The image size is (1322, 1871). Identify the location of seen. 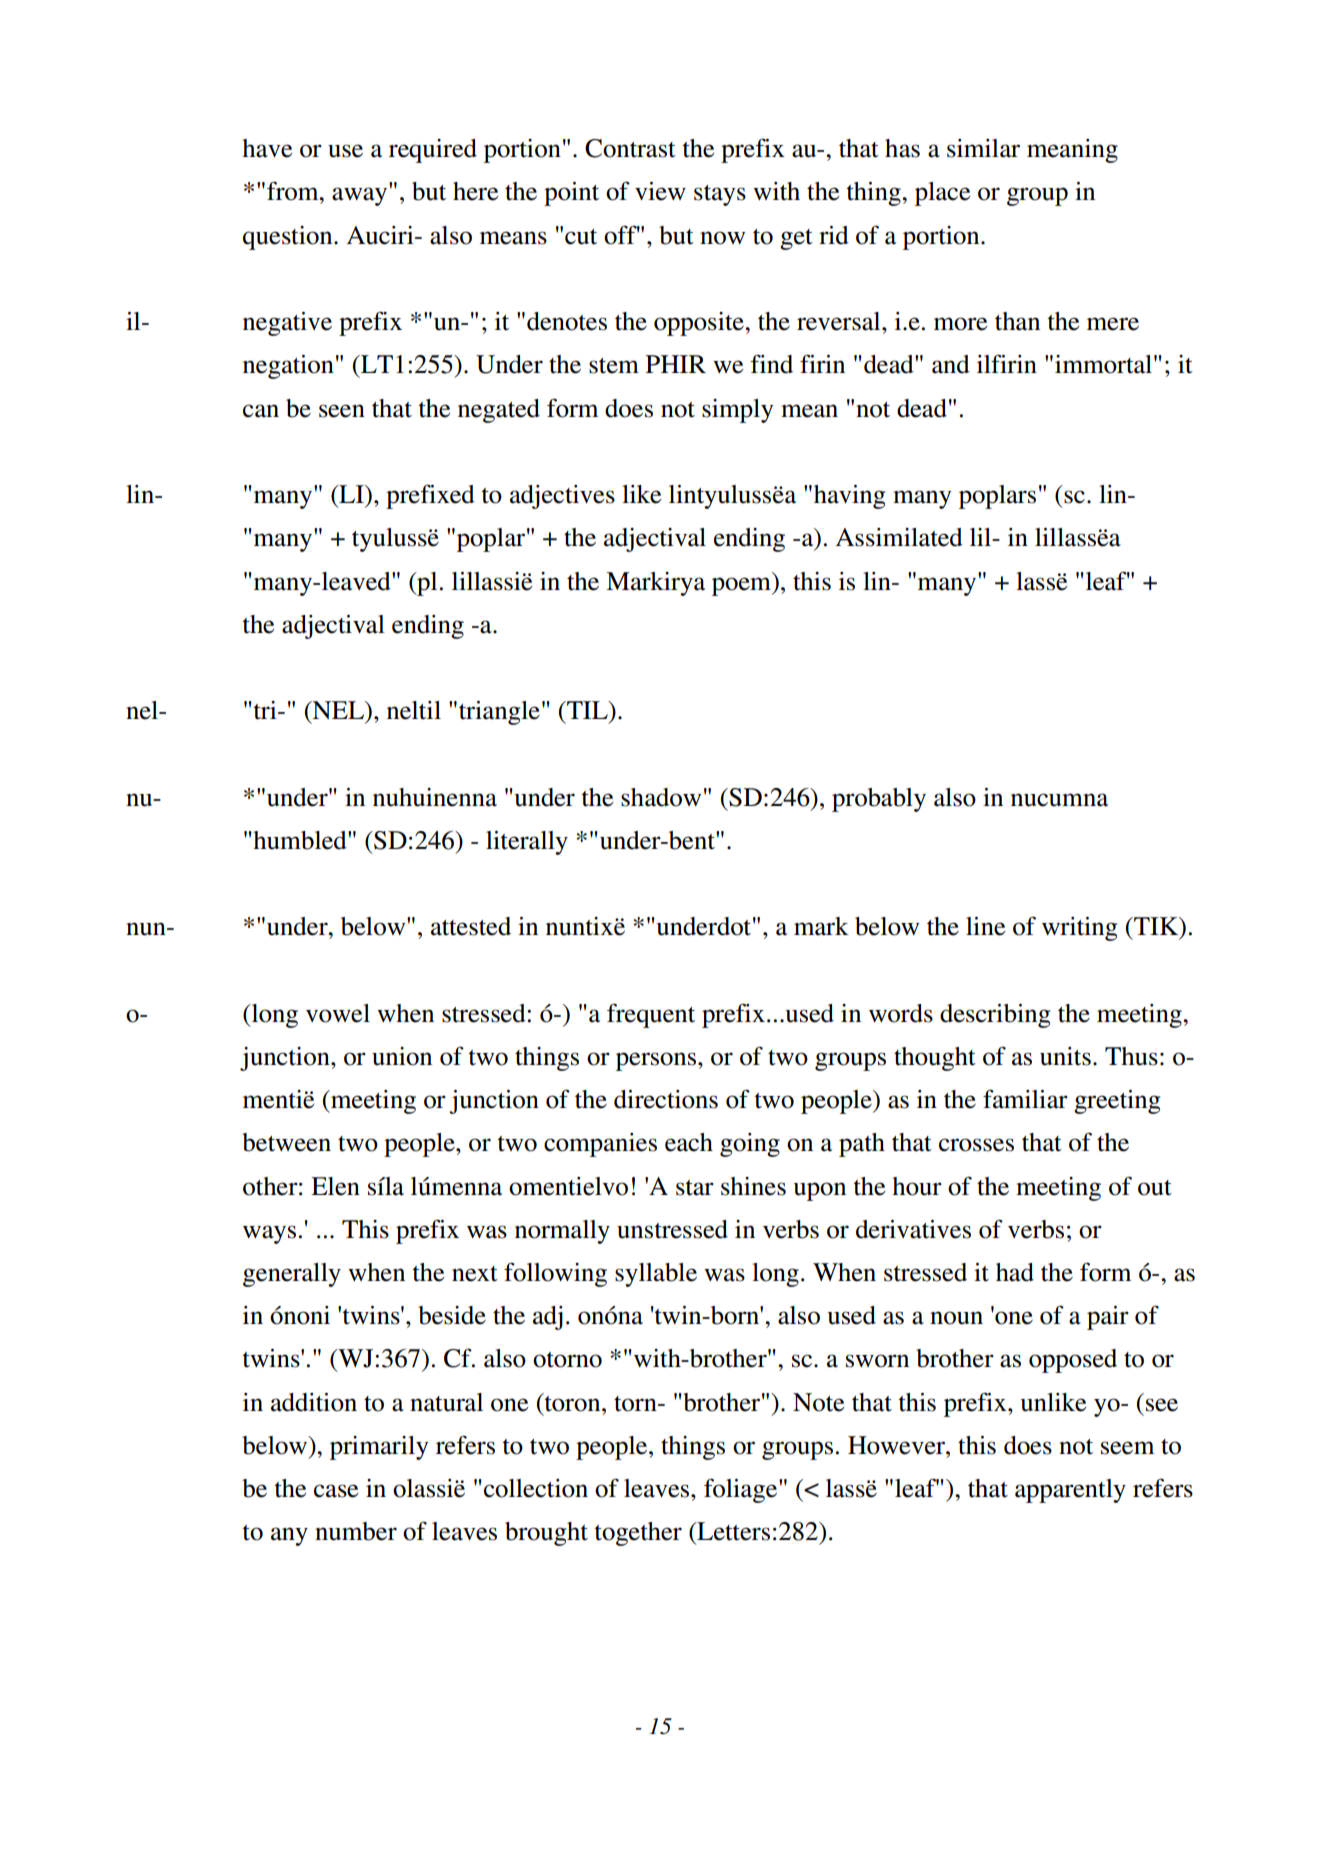
(342, 411).
